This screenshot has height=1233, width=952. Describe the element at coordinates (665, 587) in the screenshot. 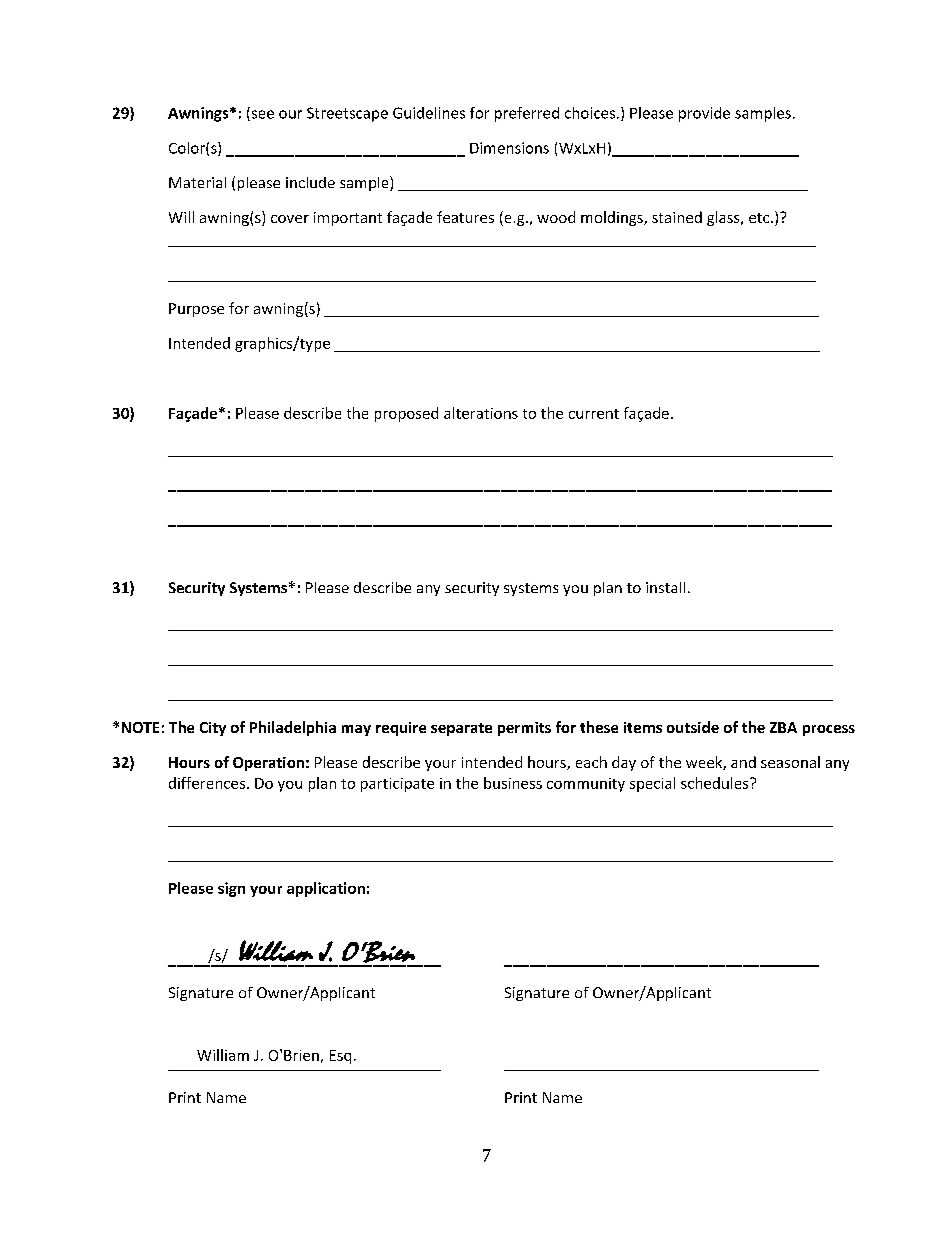

I see `install` at that location.
